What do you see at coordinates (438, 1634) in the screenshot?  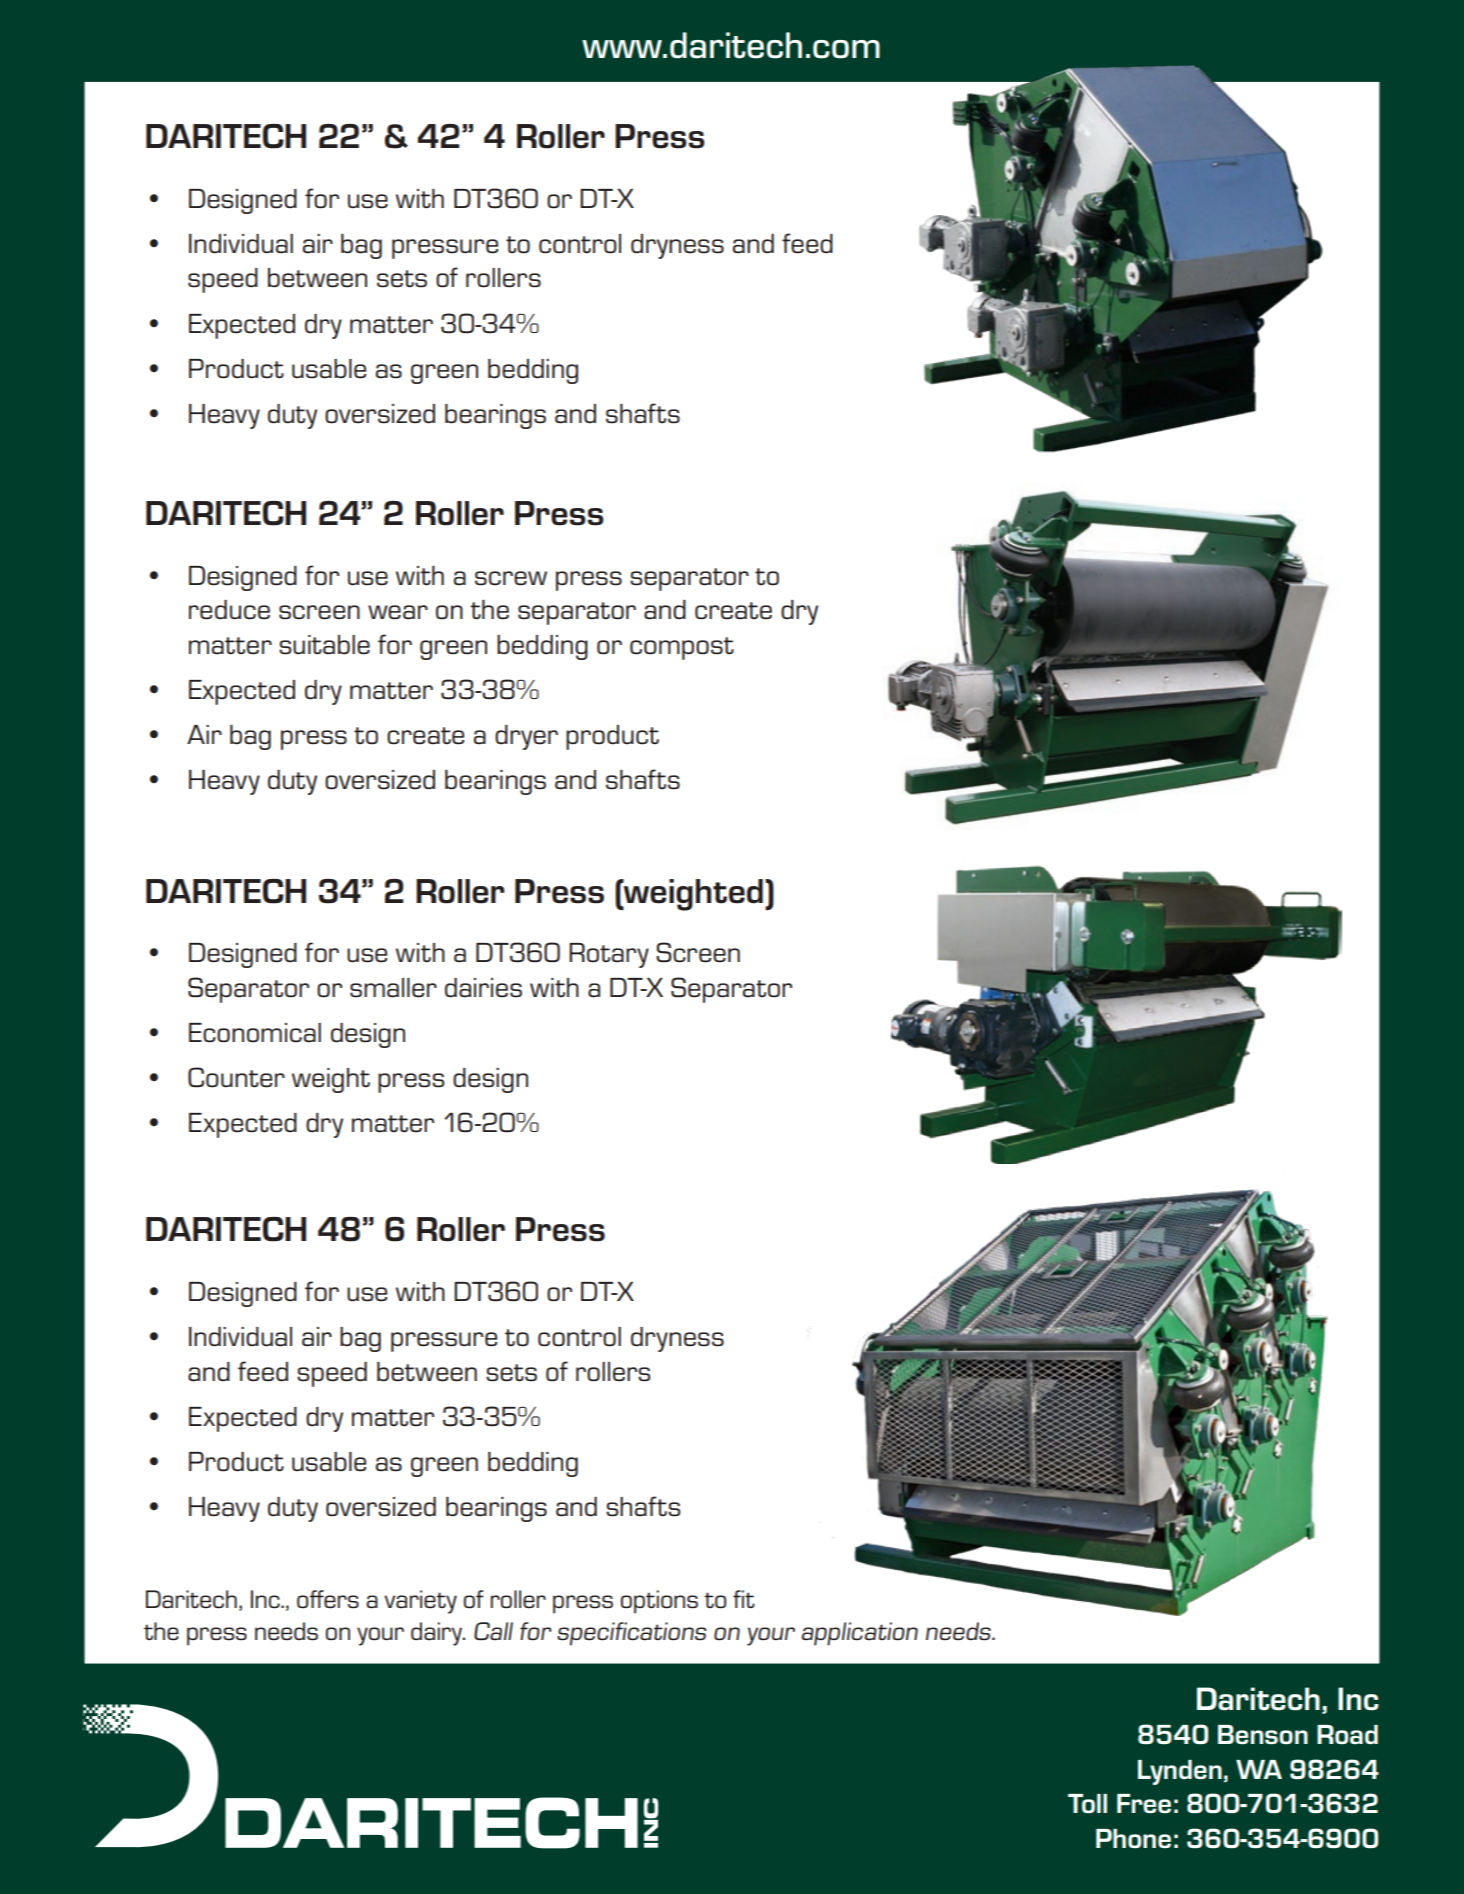 I see `dairy` at bounding box center [438, 1634].
